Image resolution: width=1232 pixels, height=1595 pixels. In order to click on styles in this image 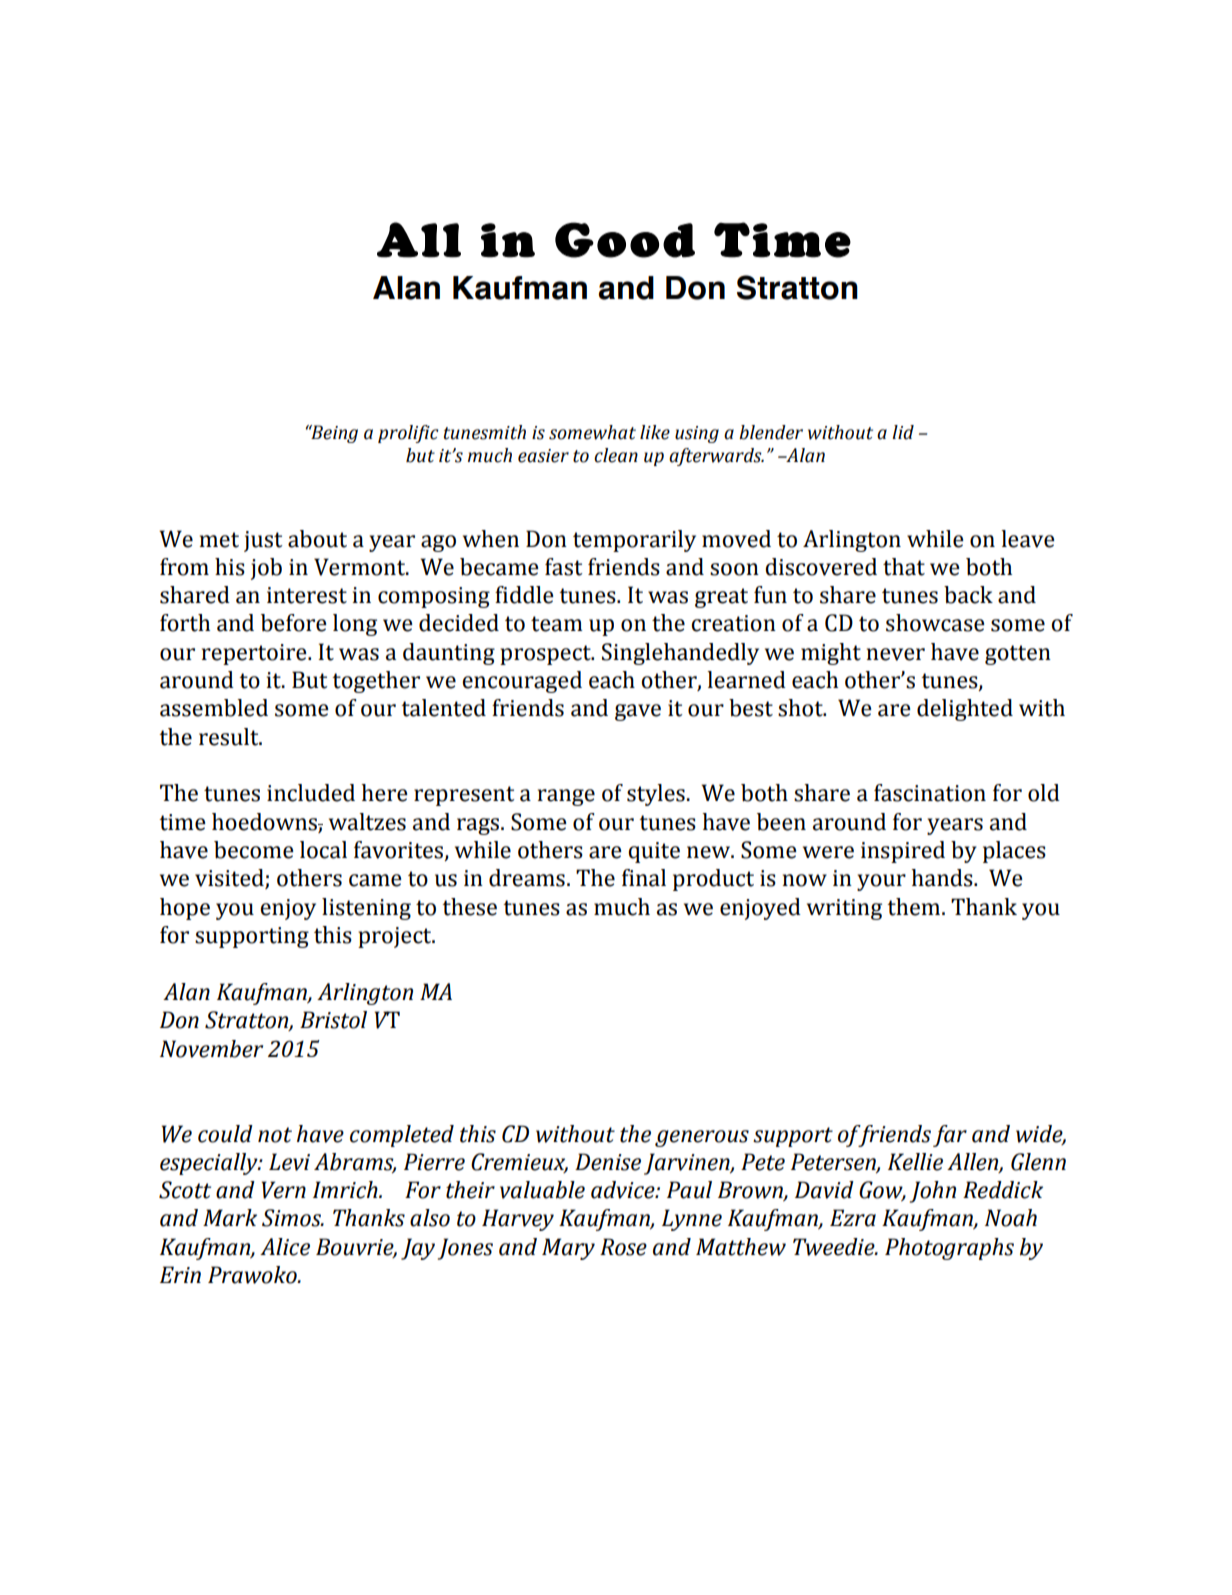, I will do `click(656, 795)`.
